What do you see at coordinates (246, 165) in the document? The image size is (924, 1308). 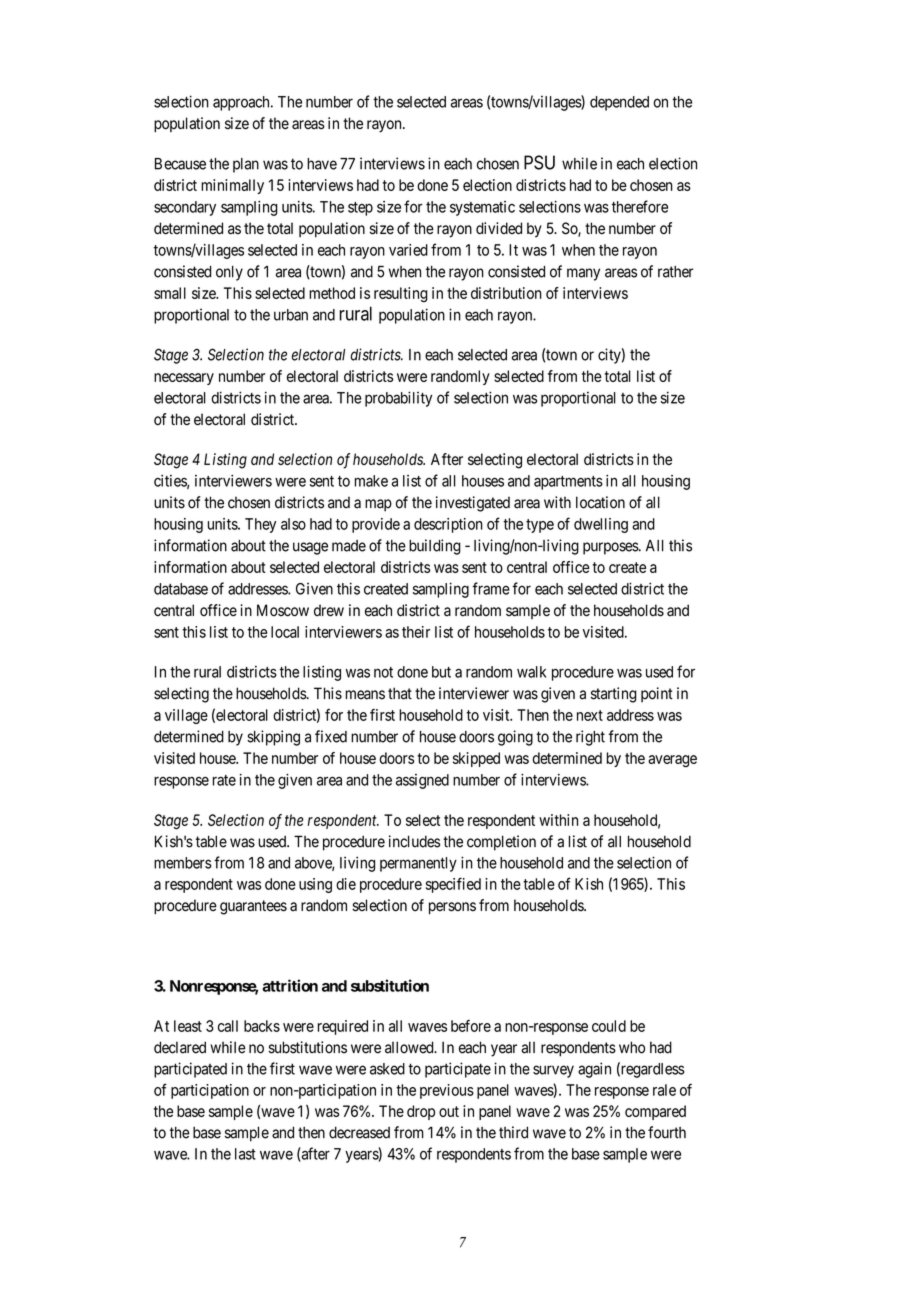 I see `plan` at bounding box center [246, 165].
